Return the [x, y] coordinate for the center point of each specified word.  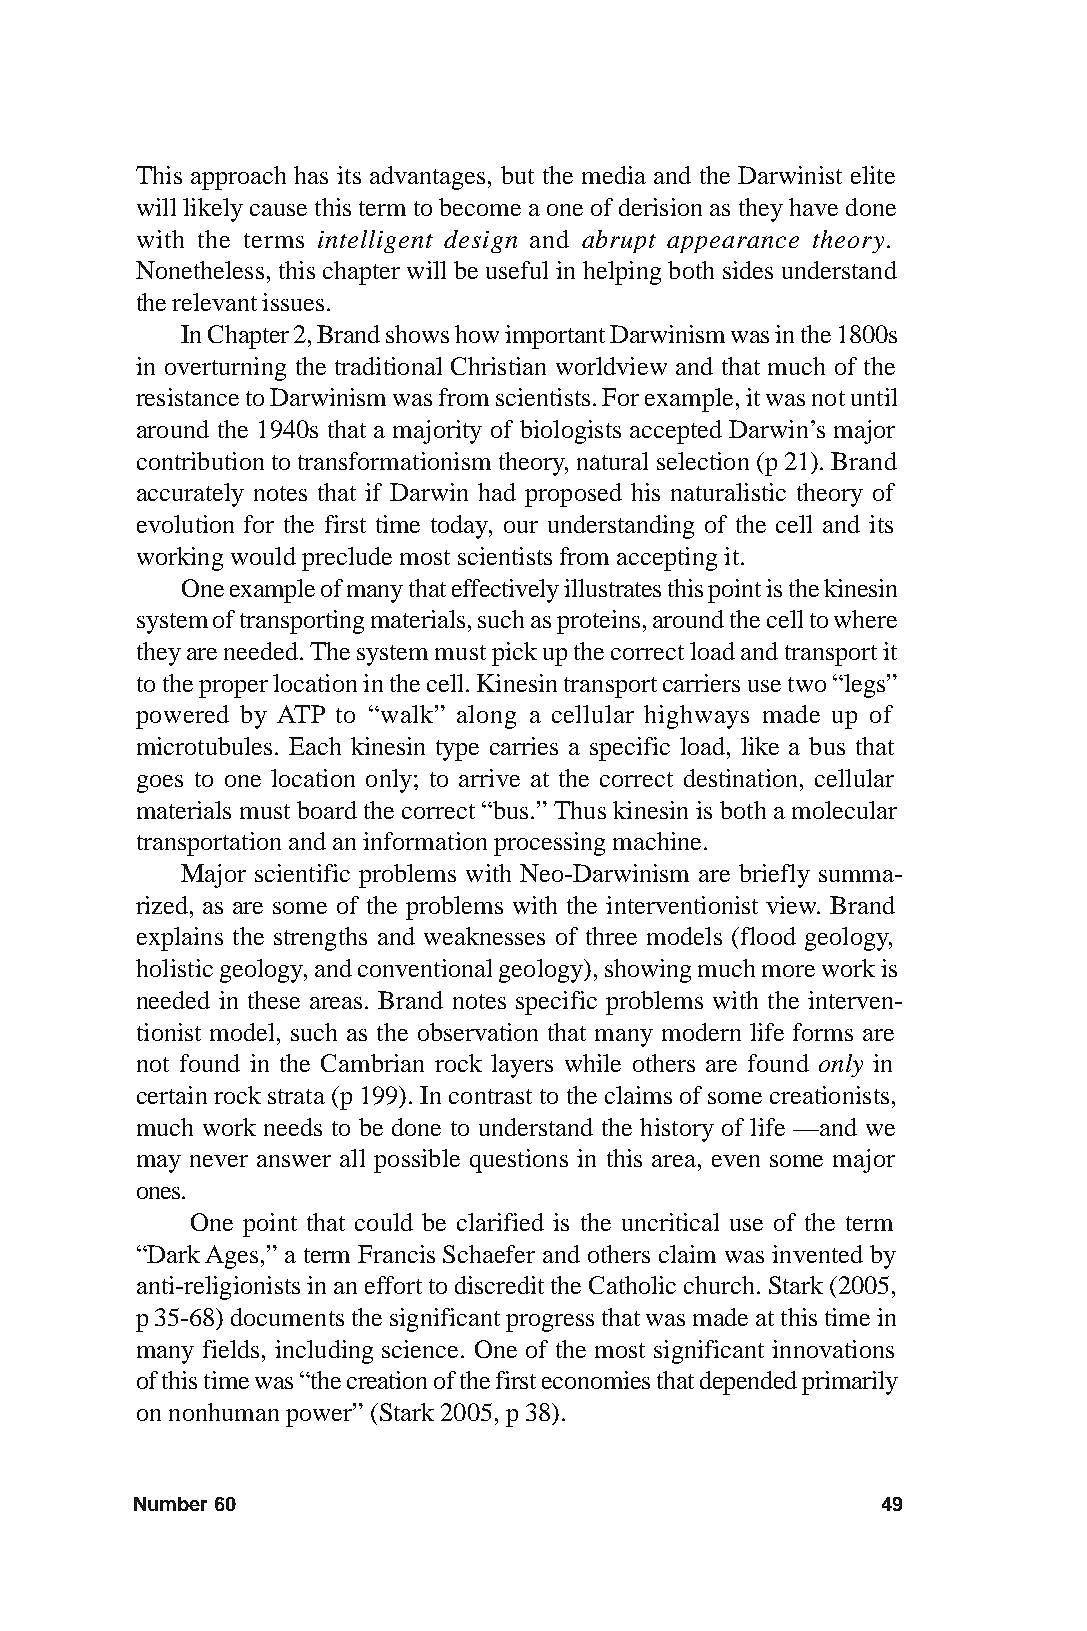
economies [596, 1380]
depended [748, 1383]
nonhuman [224, 1412]
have [813, 207]
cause [278, 210]
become [480, 207]
